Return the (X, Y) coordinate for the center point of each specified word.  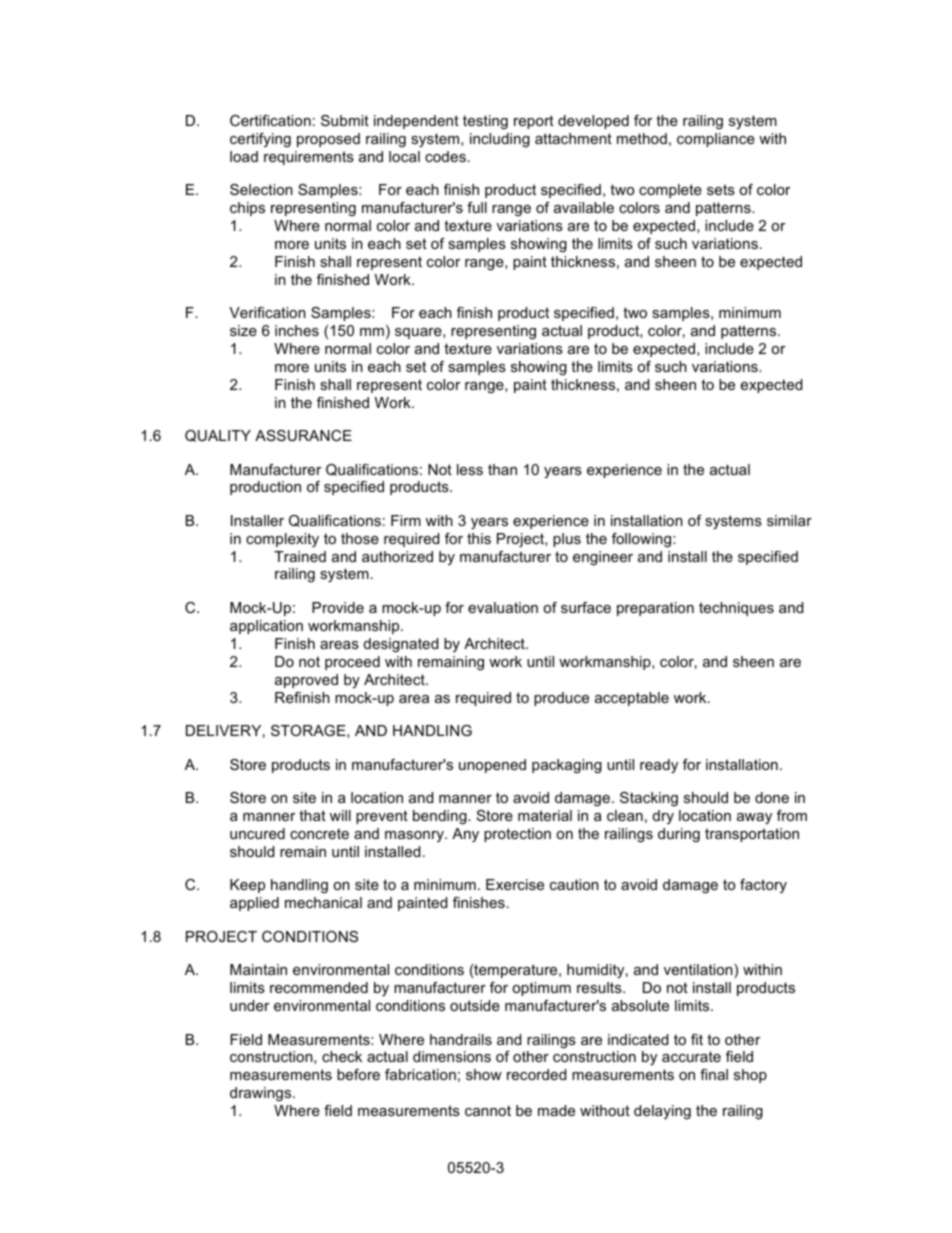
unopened (492, 766)
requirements (309, 158)
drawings (262, 1094)
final (714, 1074)
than (502, 469)
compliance (716, 140)
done (772, 797)
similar (789, 520)
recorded (536, 1074)
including (500, 140)
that (312, 815)
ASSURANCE (303, 435)
